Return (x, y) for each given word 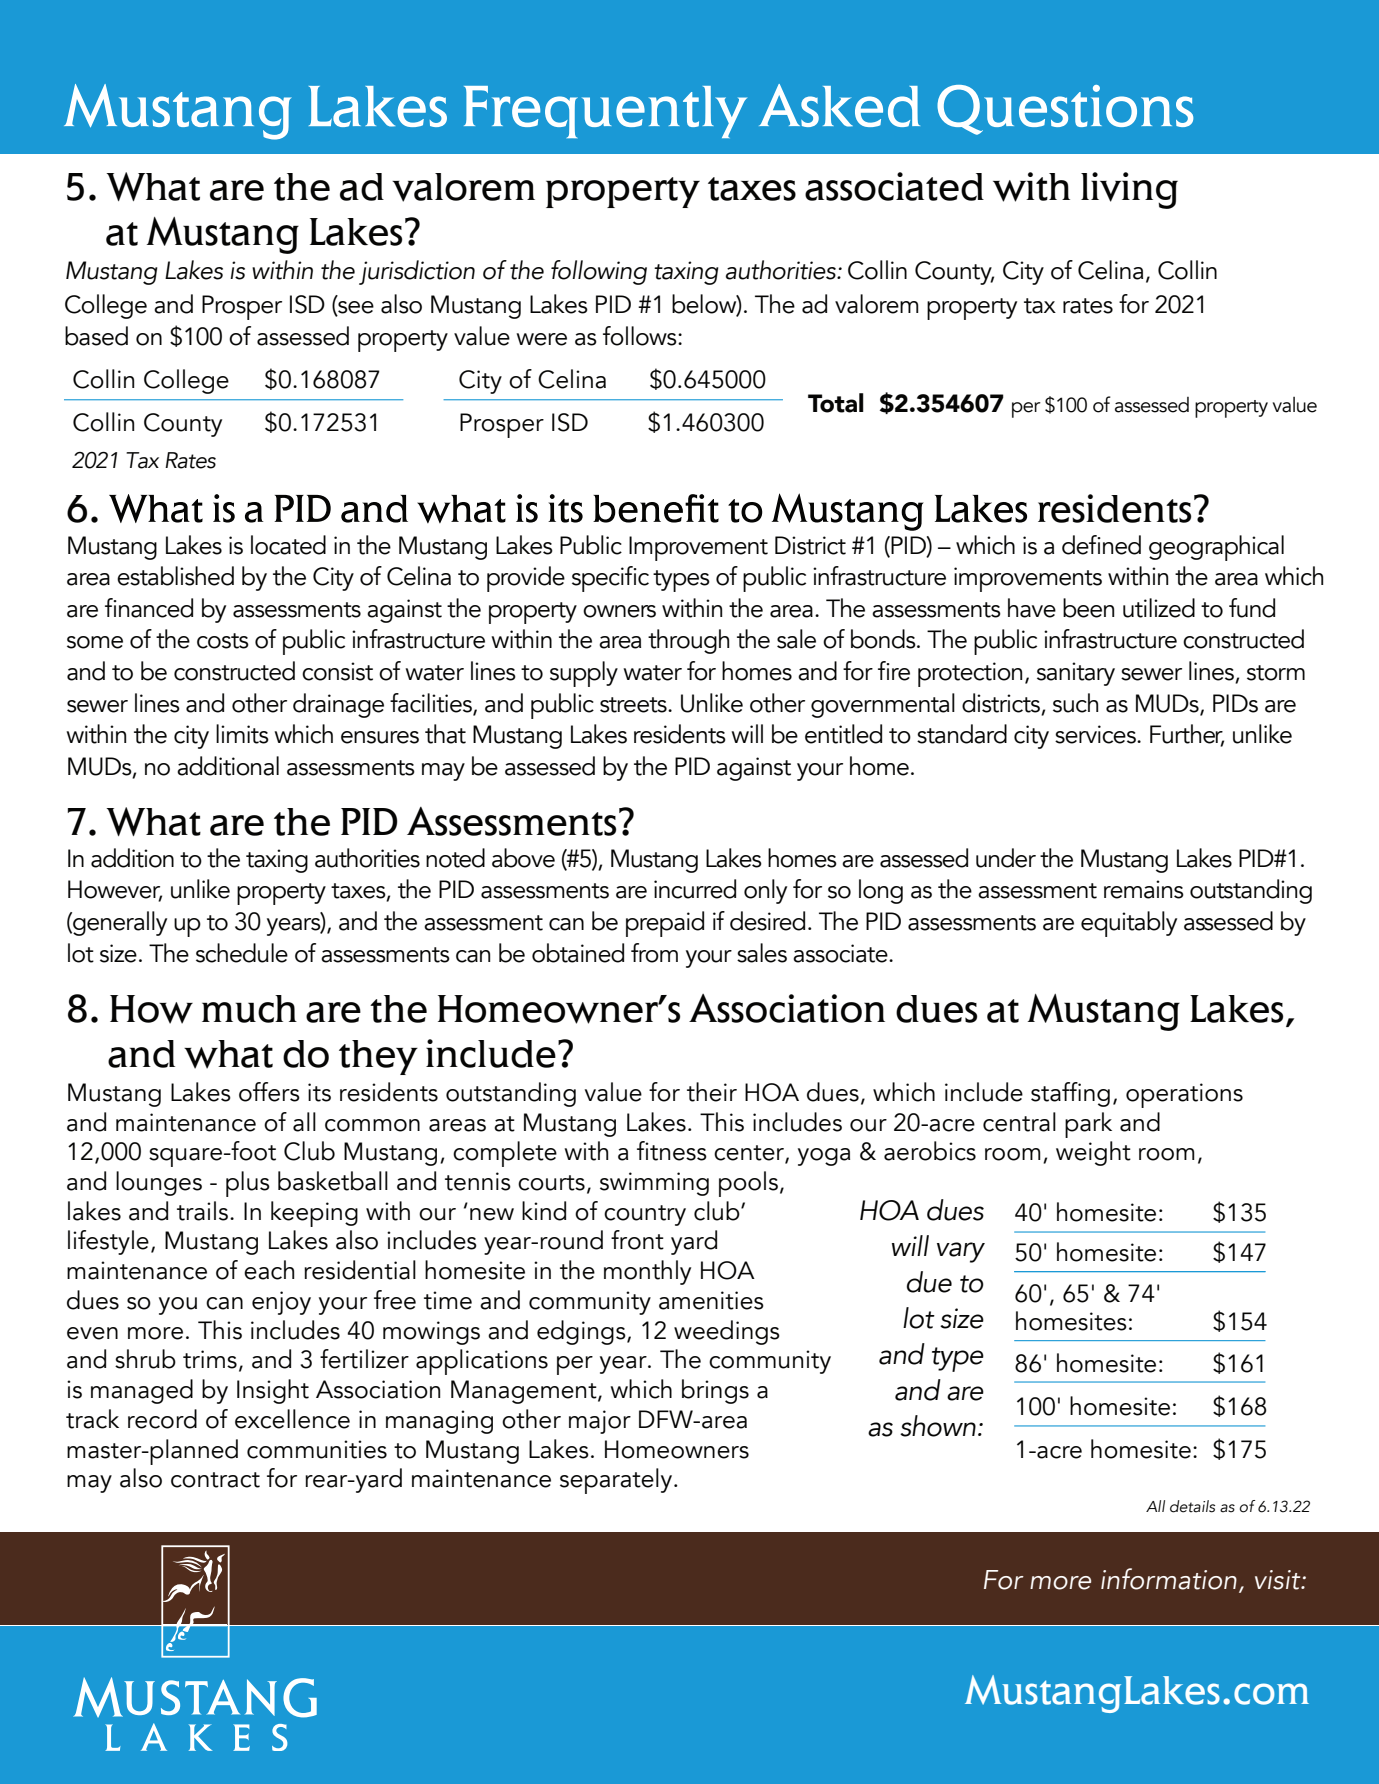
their (712, 1092)
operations (1184, 1095)
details (1192, 1506)
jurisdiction (417, 272)
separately (617, 1481)
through (688, 641)
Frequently (605, 112)
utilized (1159, 608)
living (1129, 190)
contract (215, 1480)
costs (223, 641)
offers (269, 1092)
